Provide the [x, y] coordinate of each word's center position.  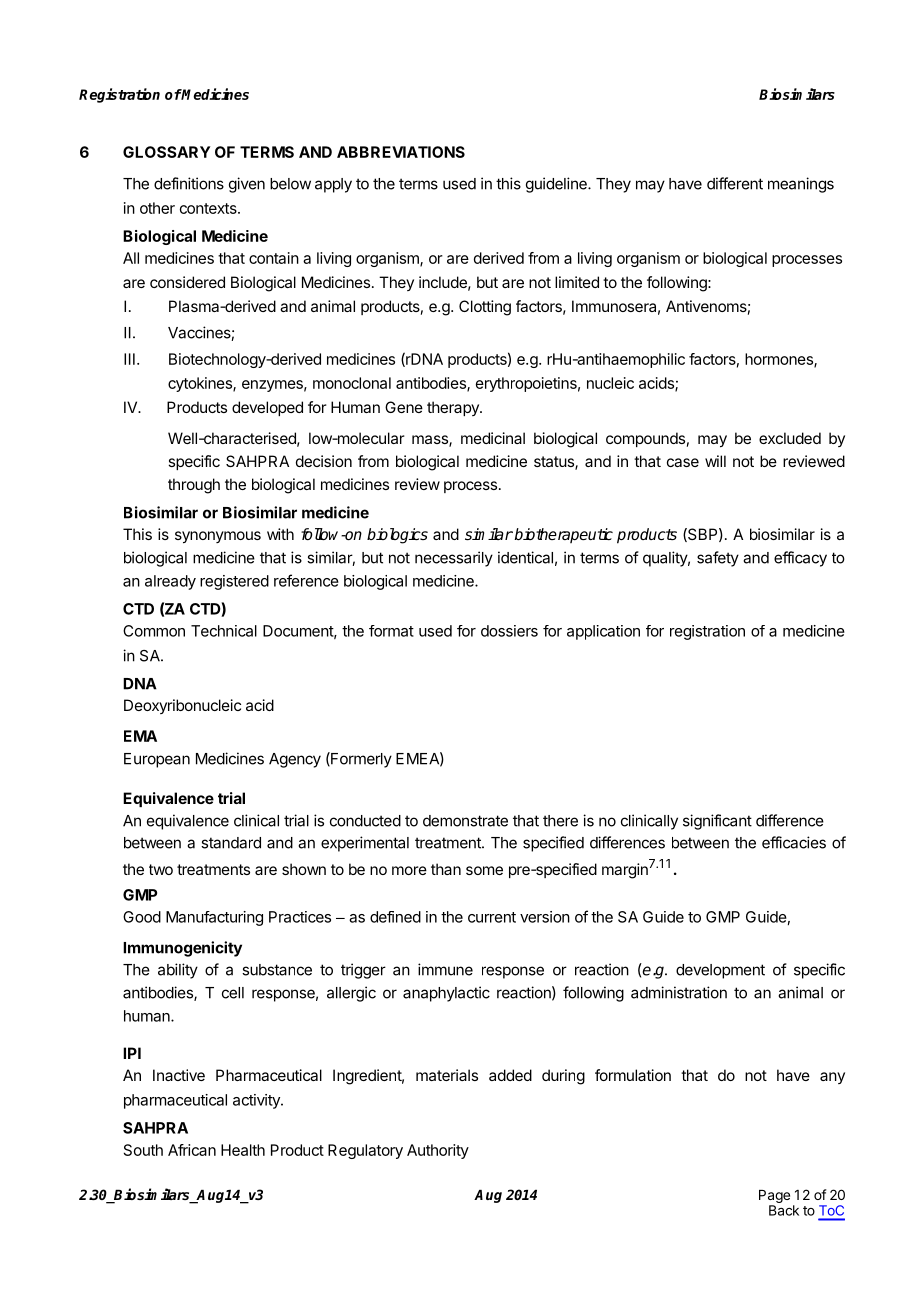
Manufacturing [214, 918]
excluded [790, 438]
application [603, 632]
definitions [189, 183]
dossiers [509, 631]
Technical [224, 631]
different [735, 183]
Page [774, 1198]
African [192, 1150]
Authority [438, 1151]
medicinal [493, 438]
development [720, 971]
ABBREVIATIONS [401, 152]
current [492, 917]
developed [267, 408]
